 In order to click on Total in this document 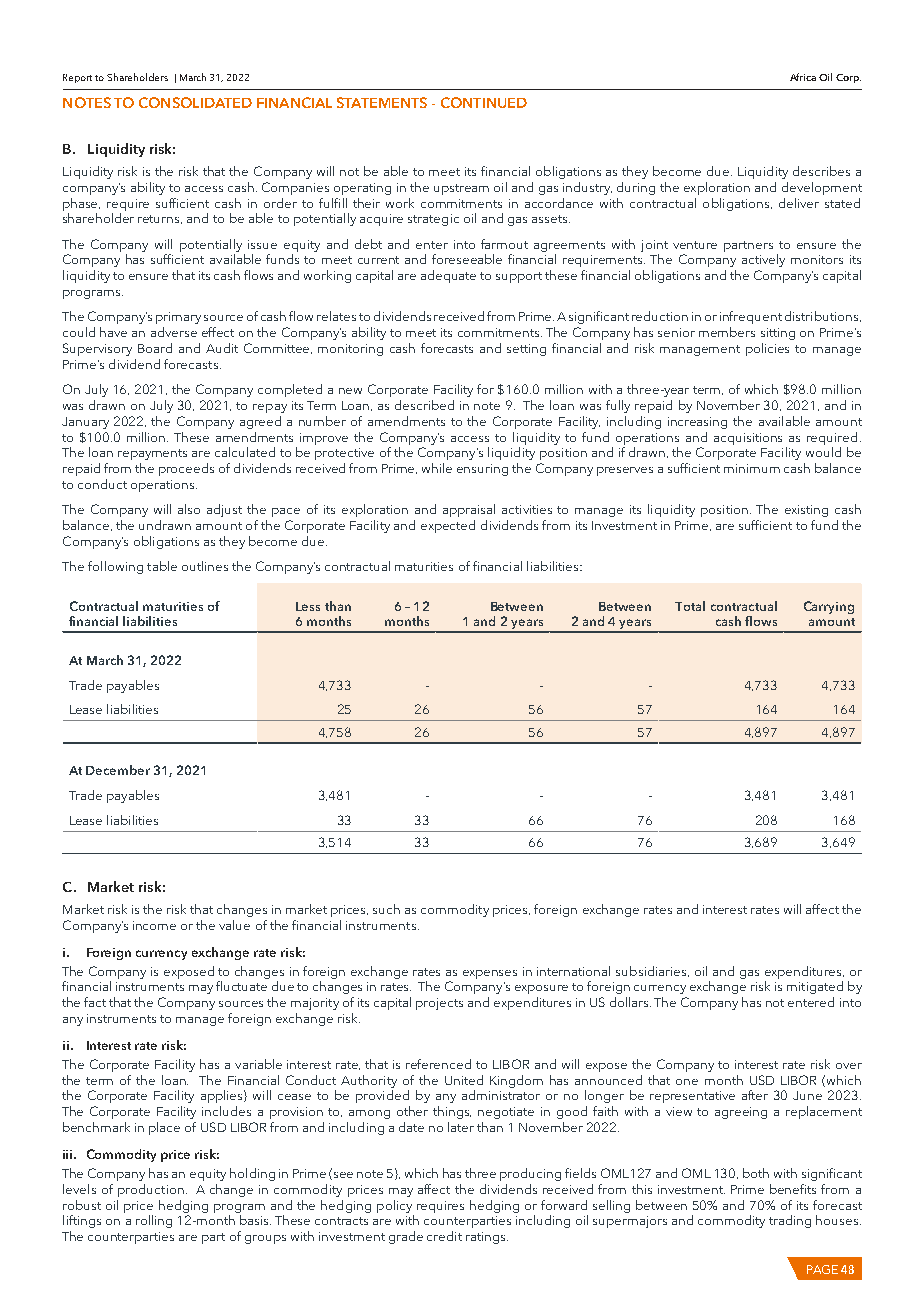, I will do `click(690, 606)`.
